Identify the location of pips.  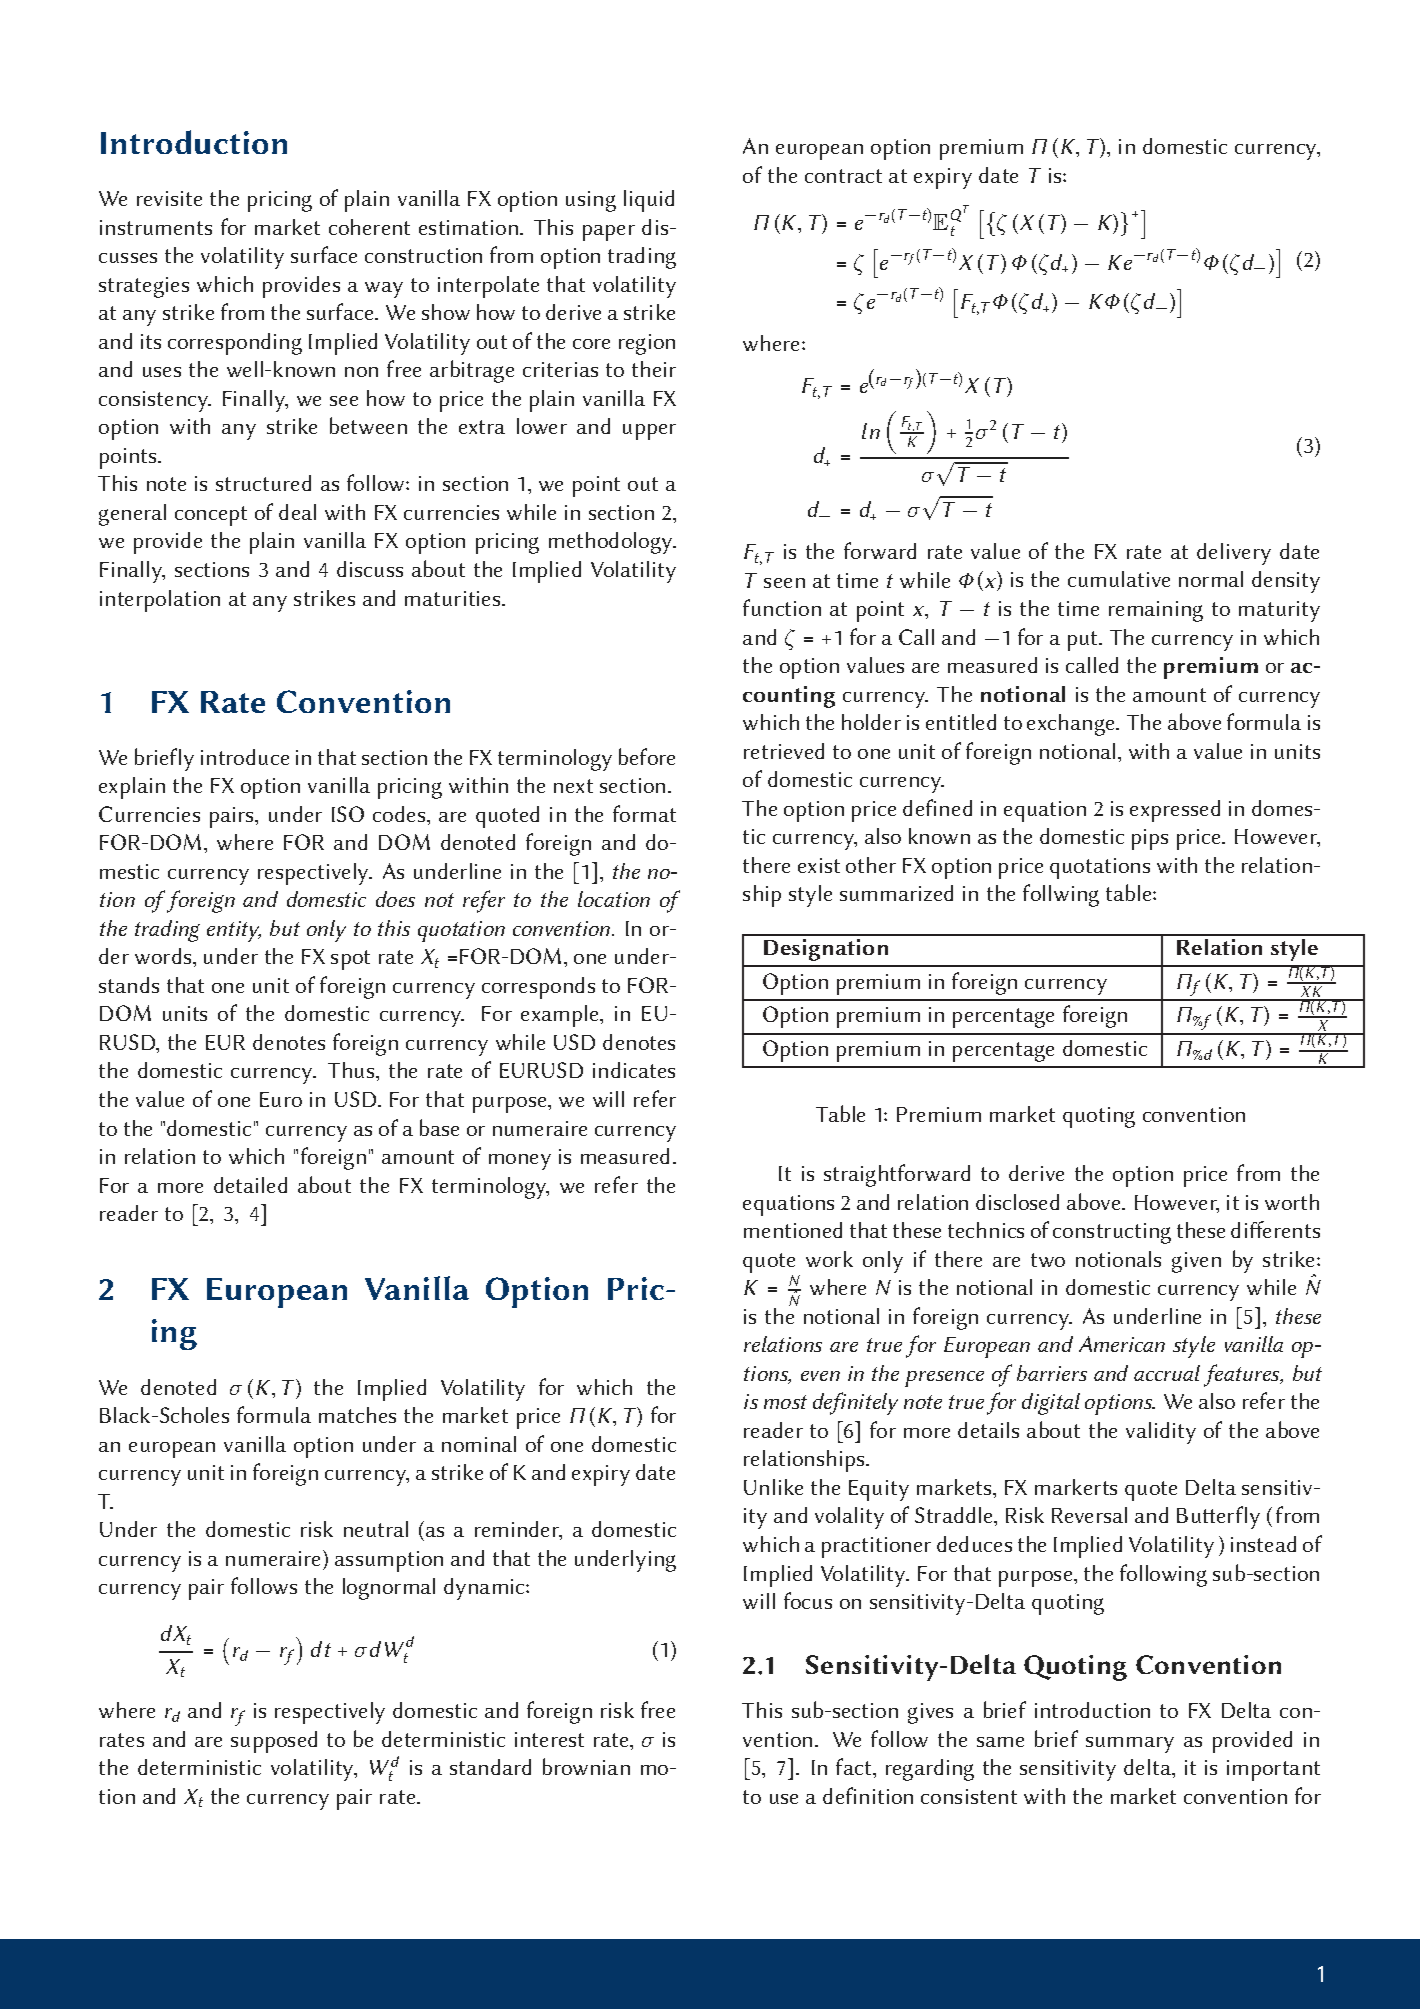
(1150, 839).
